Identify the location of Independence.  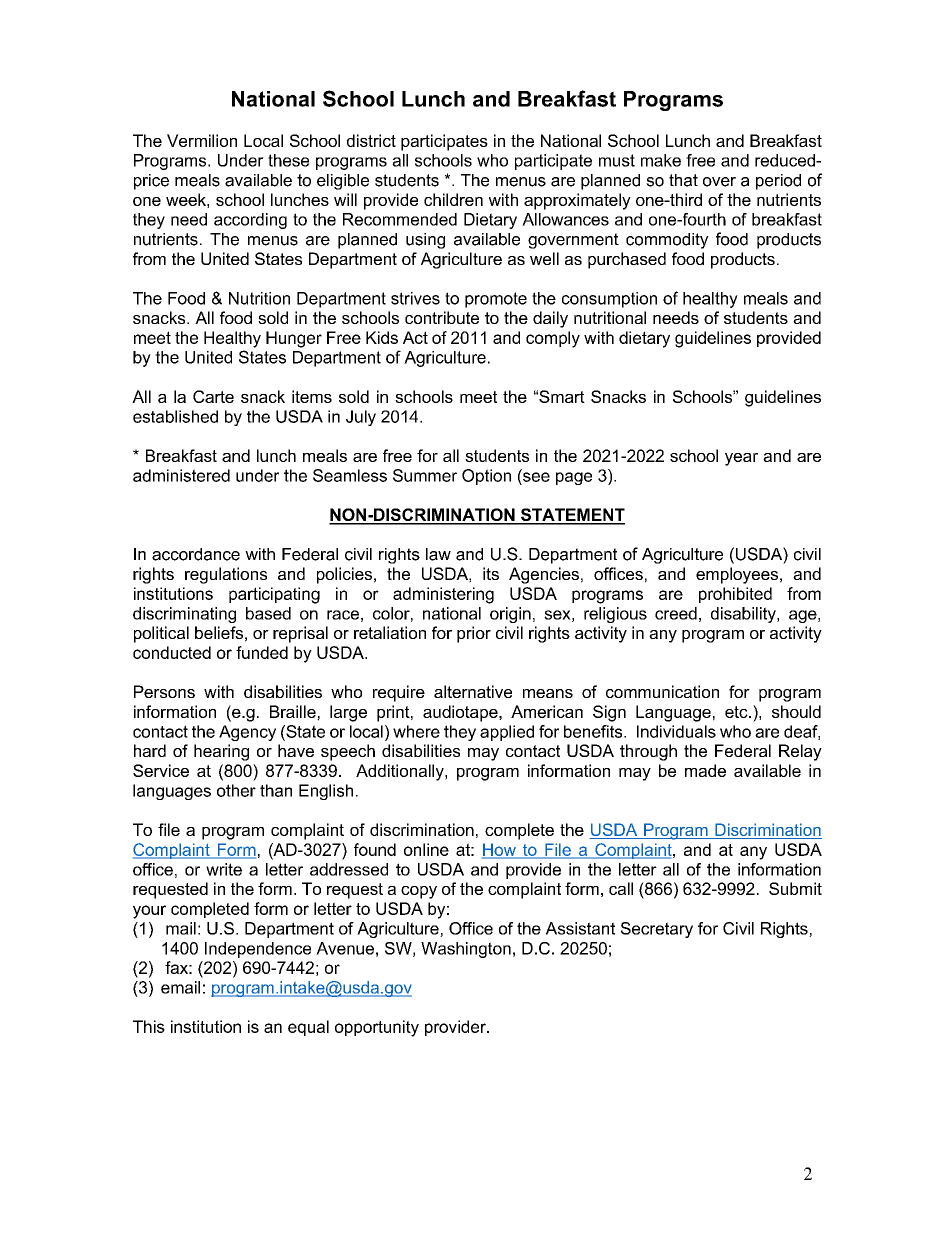
(258, 950).
